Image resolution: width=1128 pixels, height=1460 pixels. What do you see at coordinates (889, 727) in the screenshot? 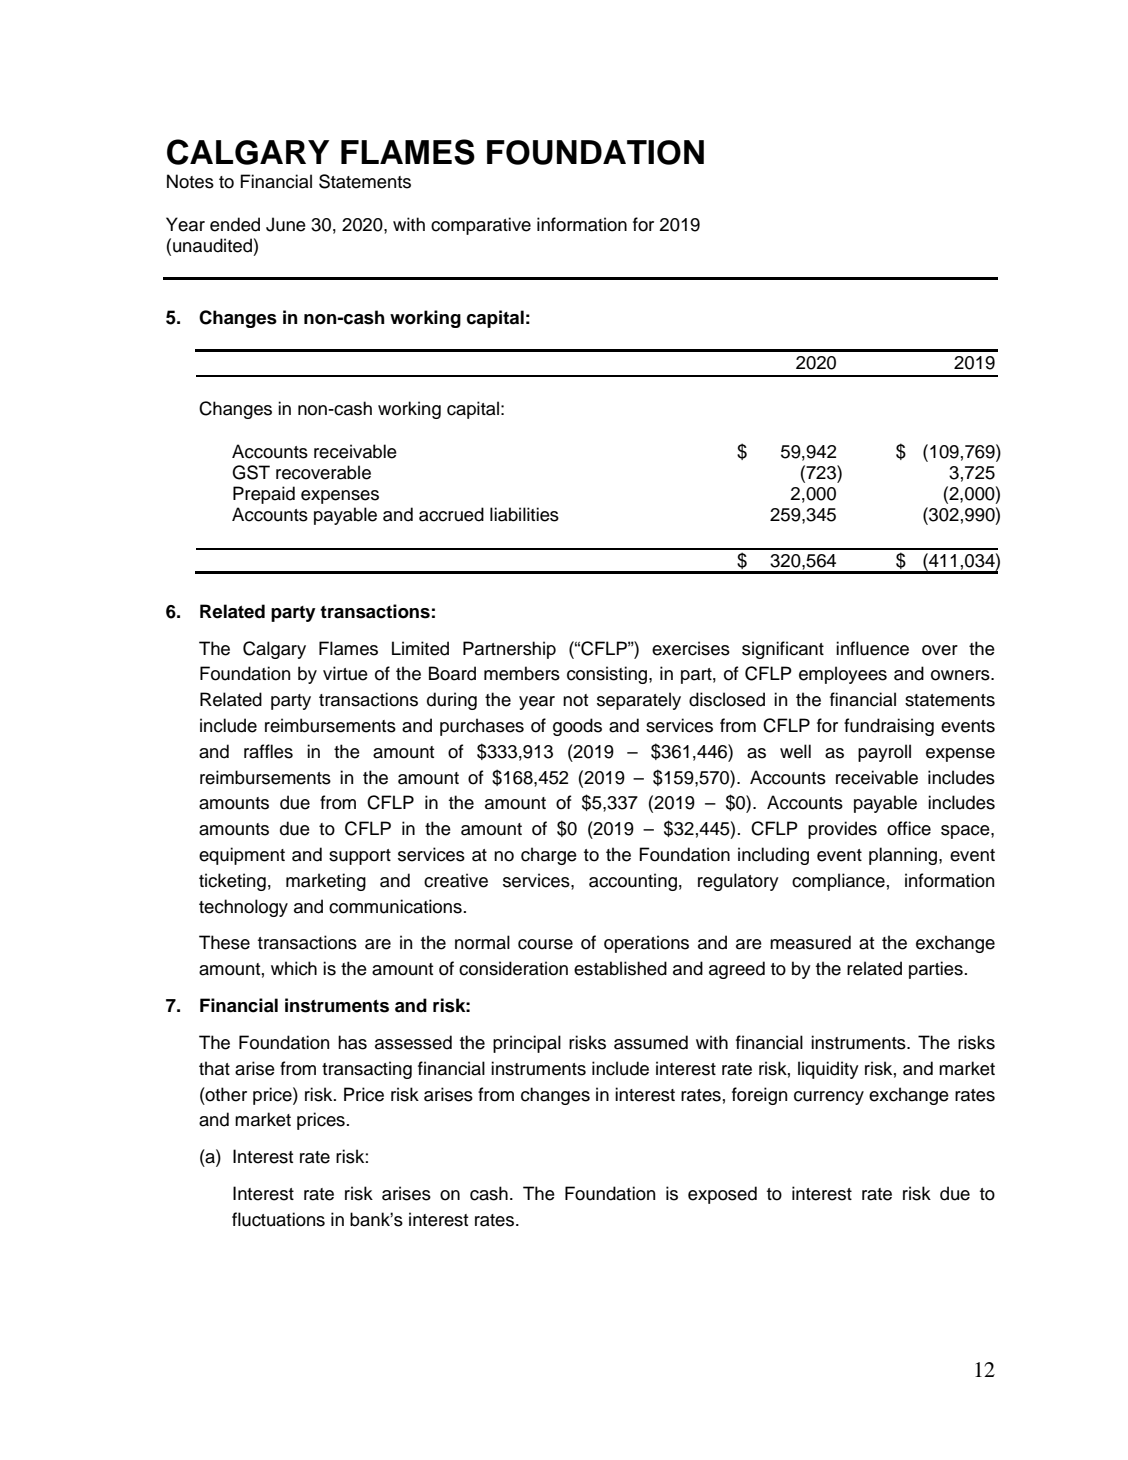
I see `fundraising` at bounding box center [889, 727].
